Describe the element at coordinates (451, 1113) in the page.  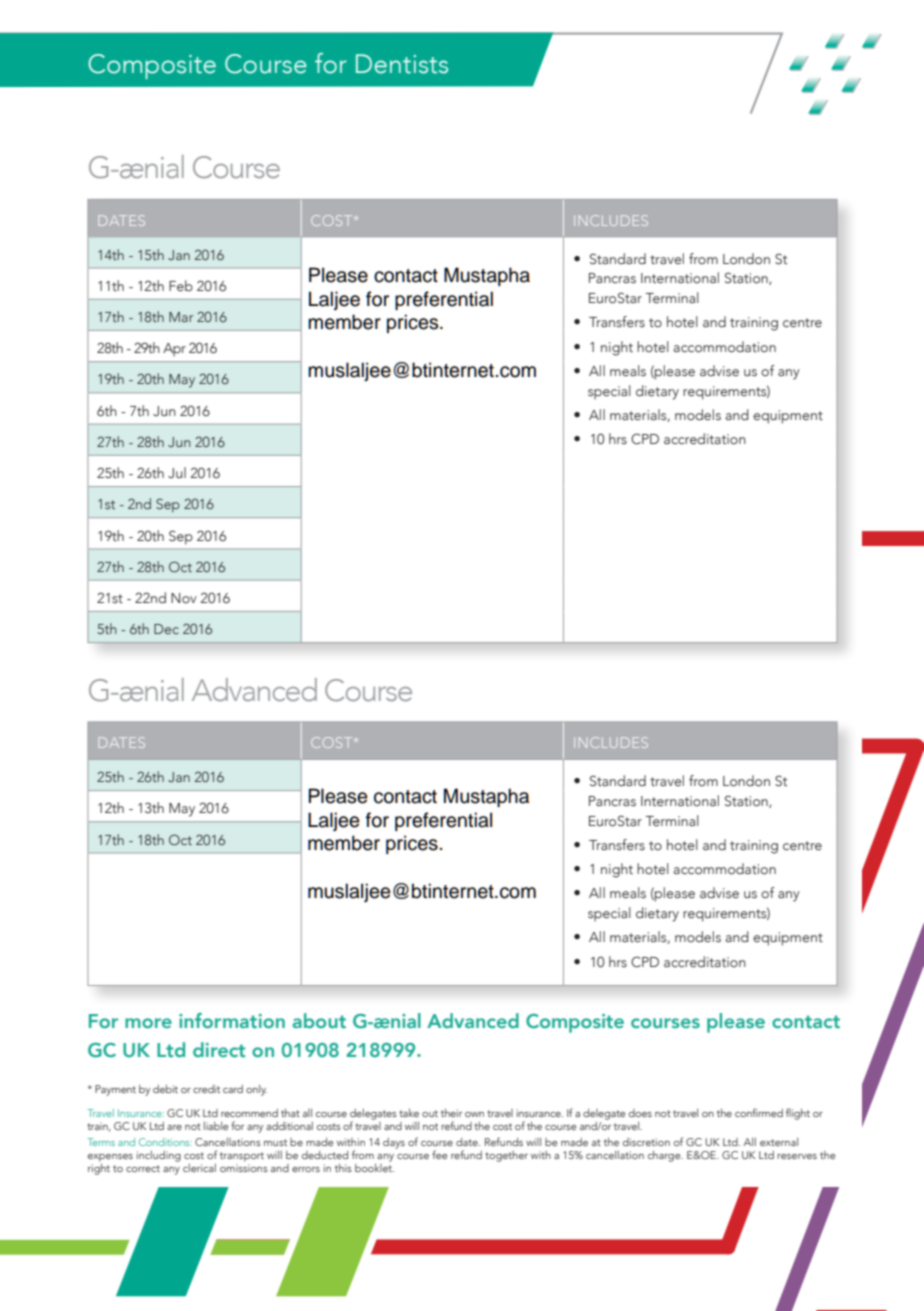
I see `their` at that location.
